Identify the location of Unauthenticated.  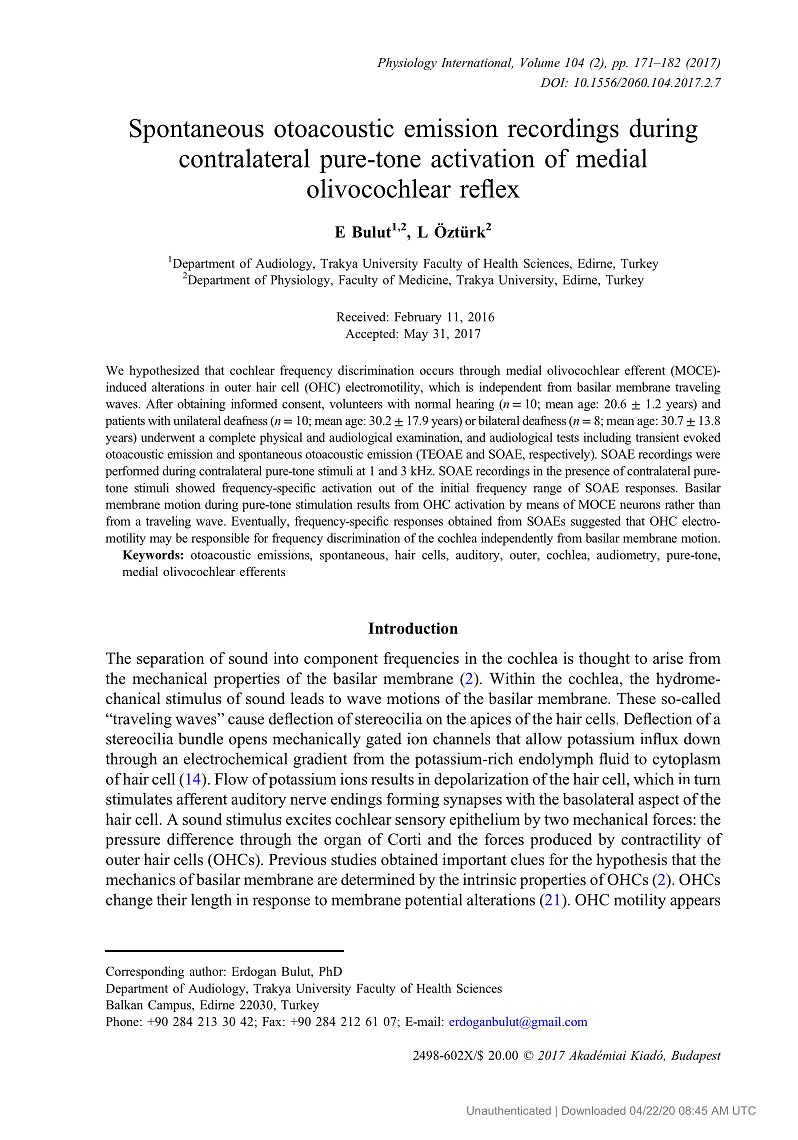
(509, 1110).
